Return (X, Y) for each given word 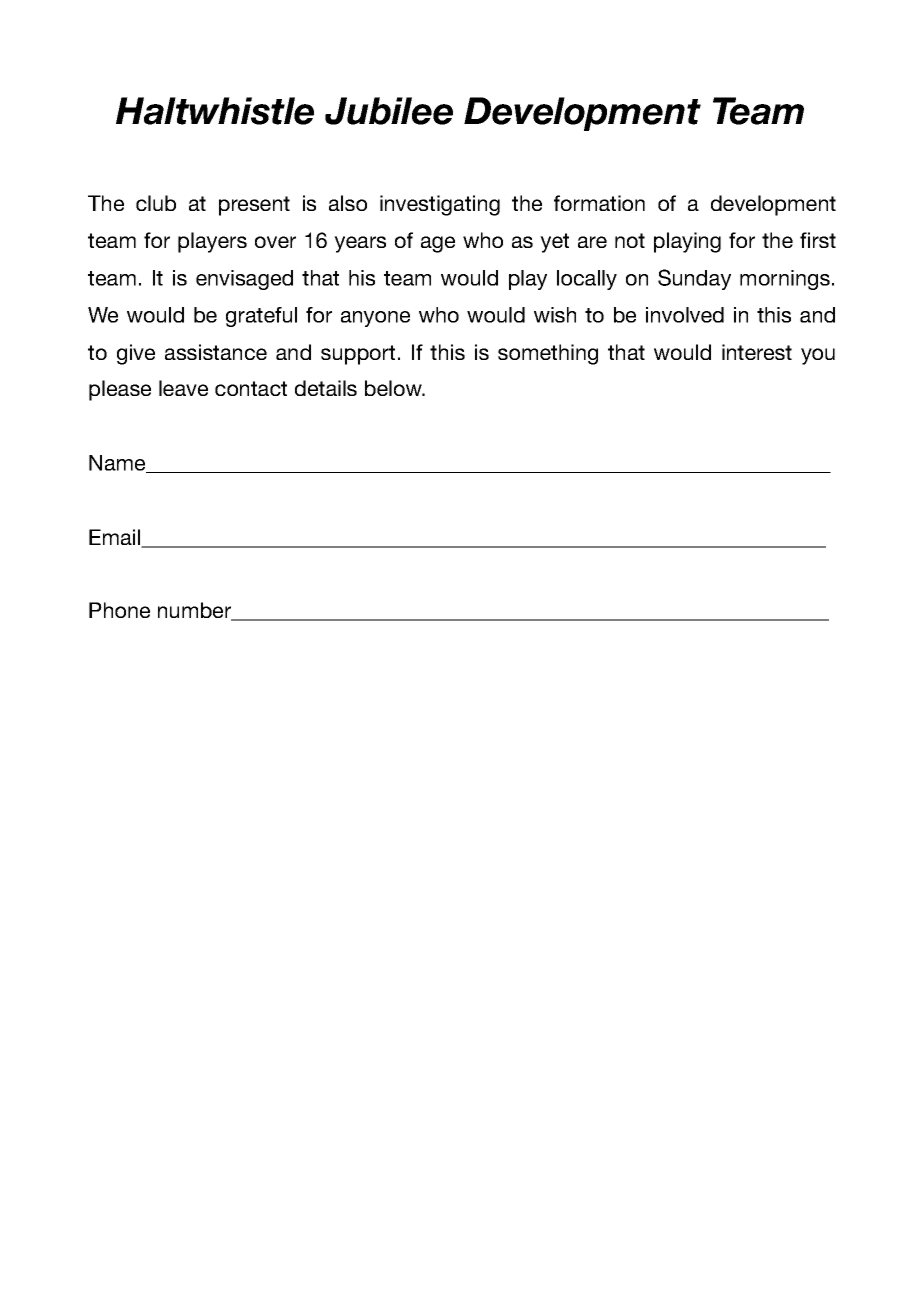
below (394, 388)
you (818, 356)
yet (554, 243)
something (548, 354)
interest (757, 352)
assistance (216, 352)
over (275, 242)
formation (599, 203)
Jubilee (389, 111)
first (818, 240)
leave (183, 388)
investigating (440, 205)
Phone (119, 610)
